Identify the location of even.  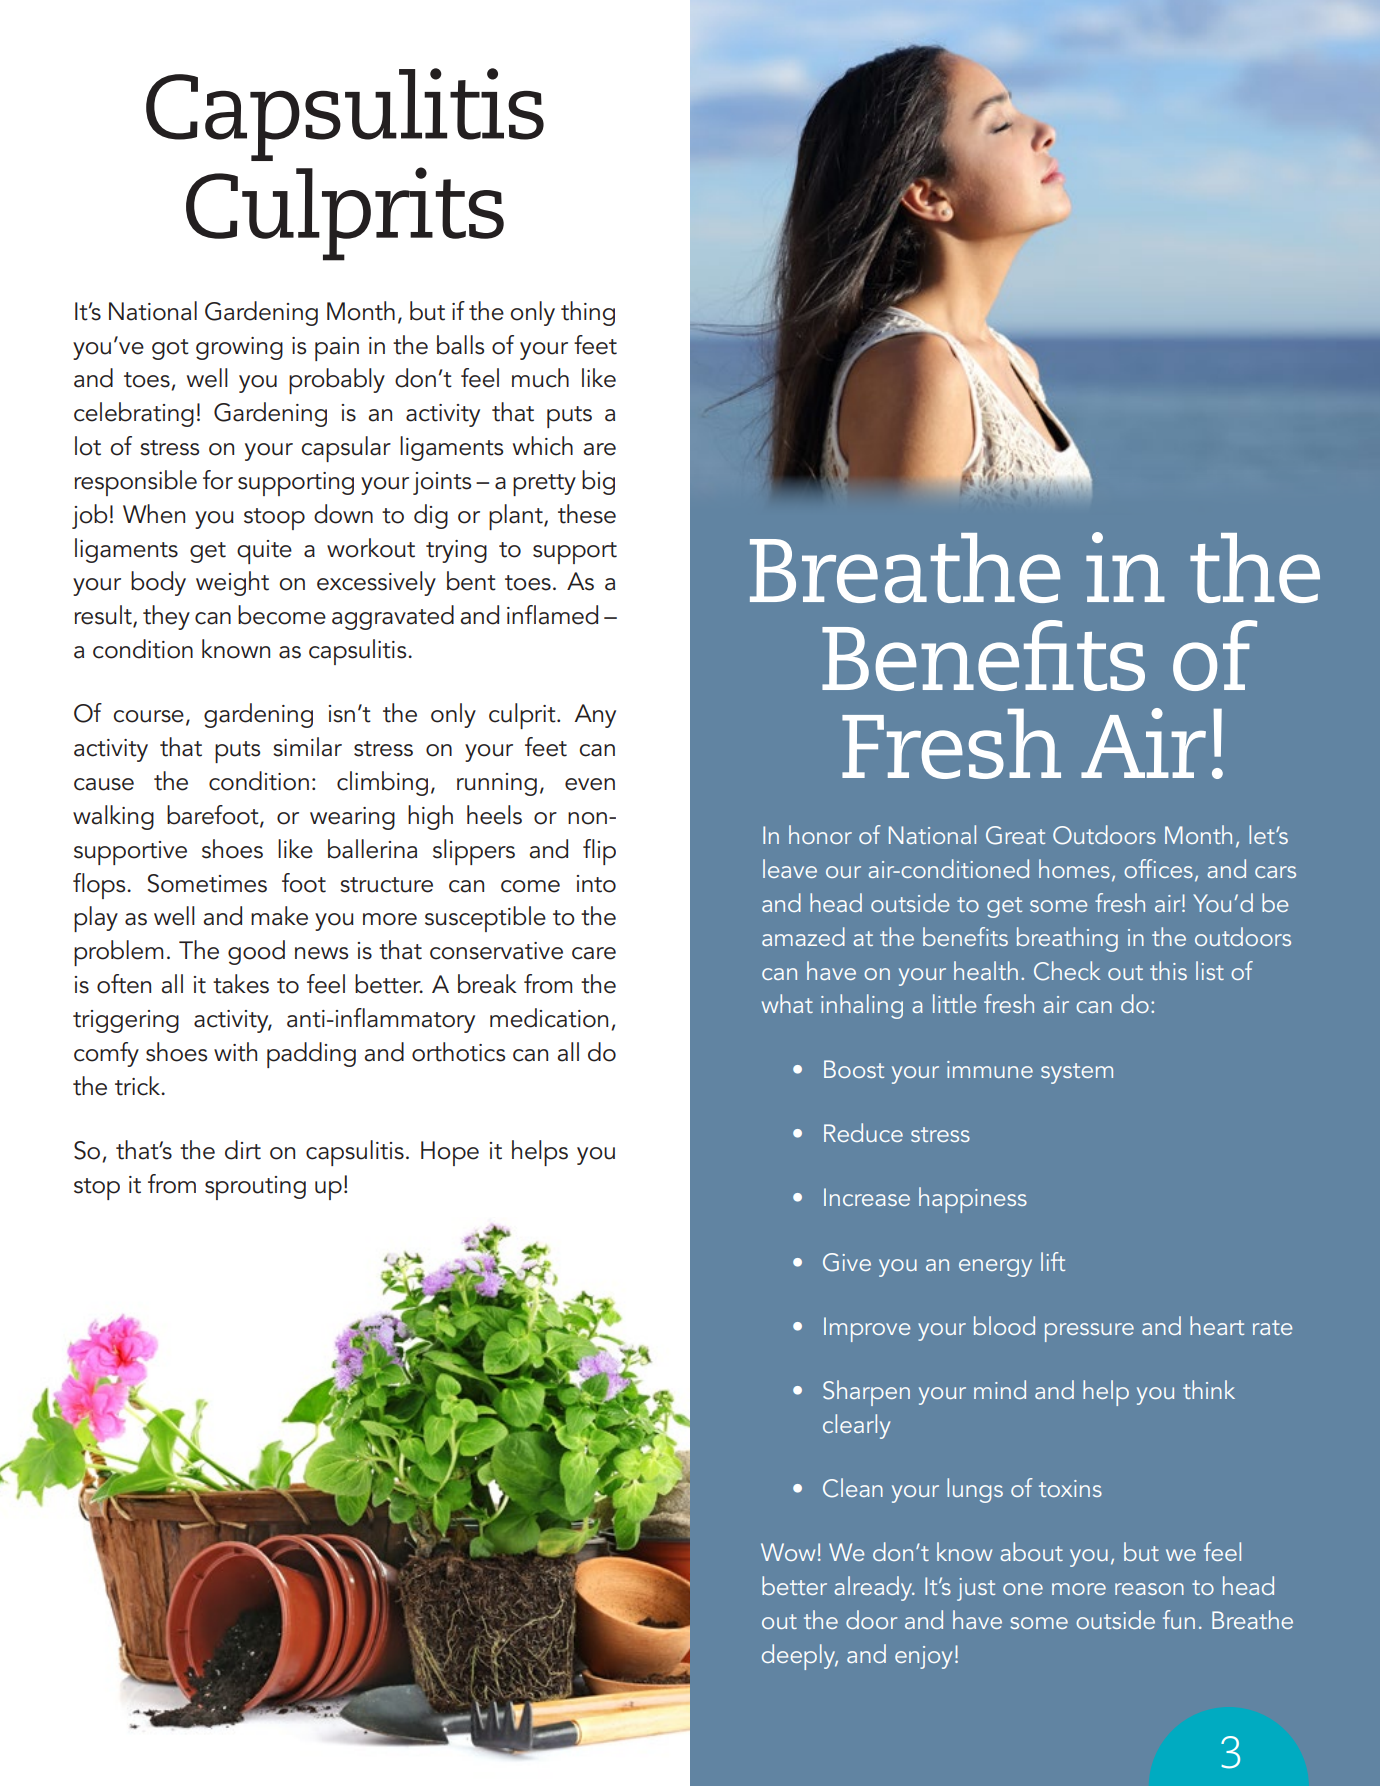
(590, 784).
